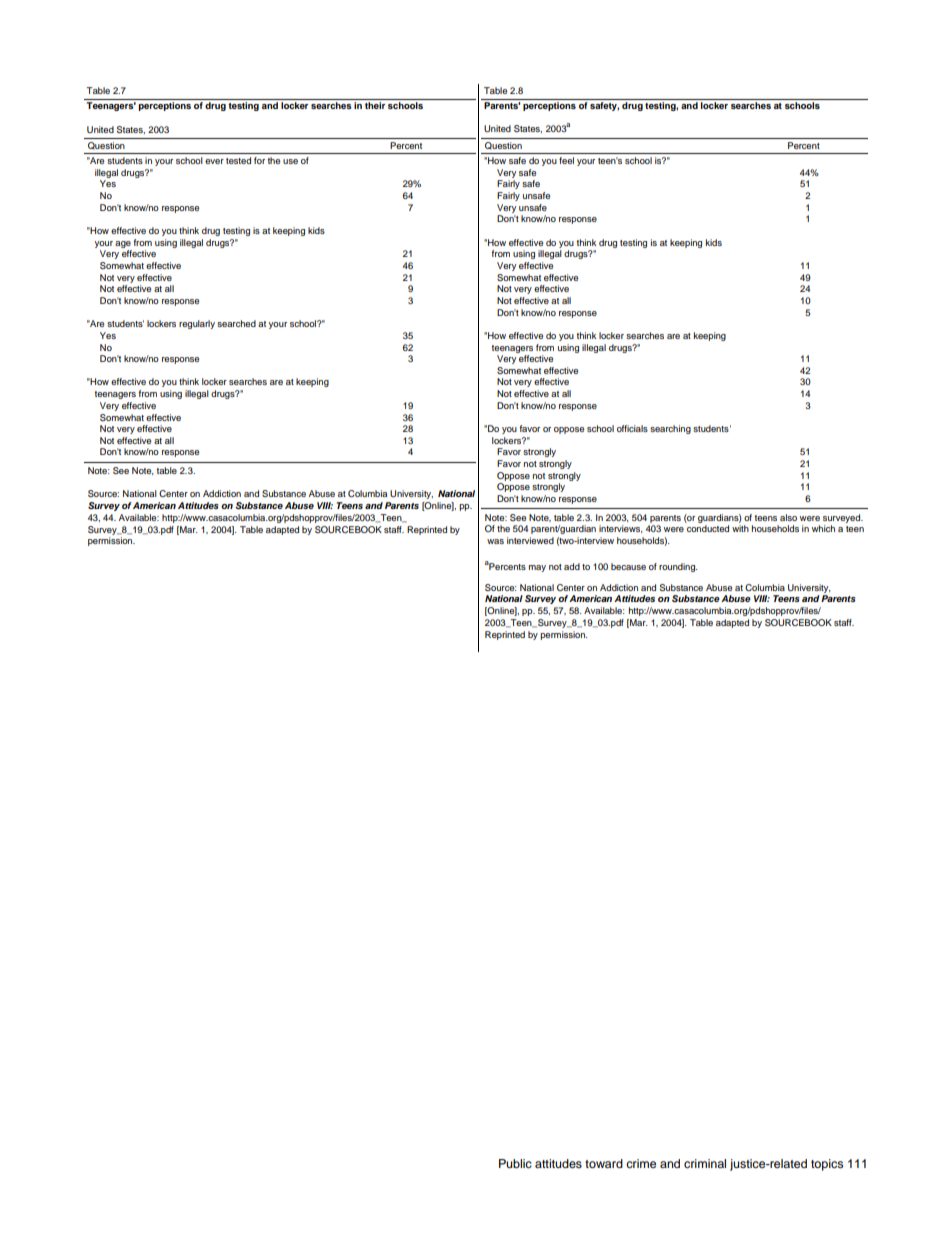 The image size is (952, 1233). Describe the element at coordinates (566, 160) in the image. I see `feel` at that location.
